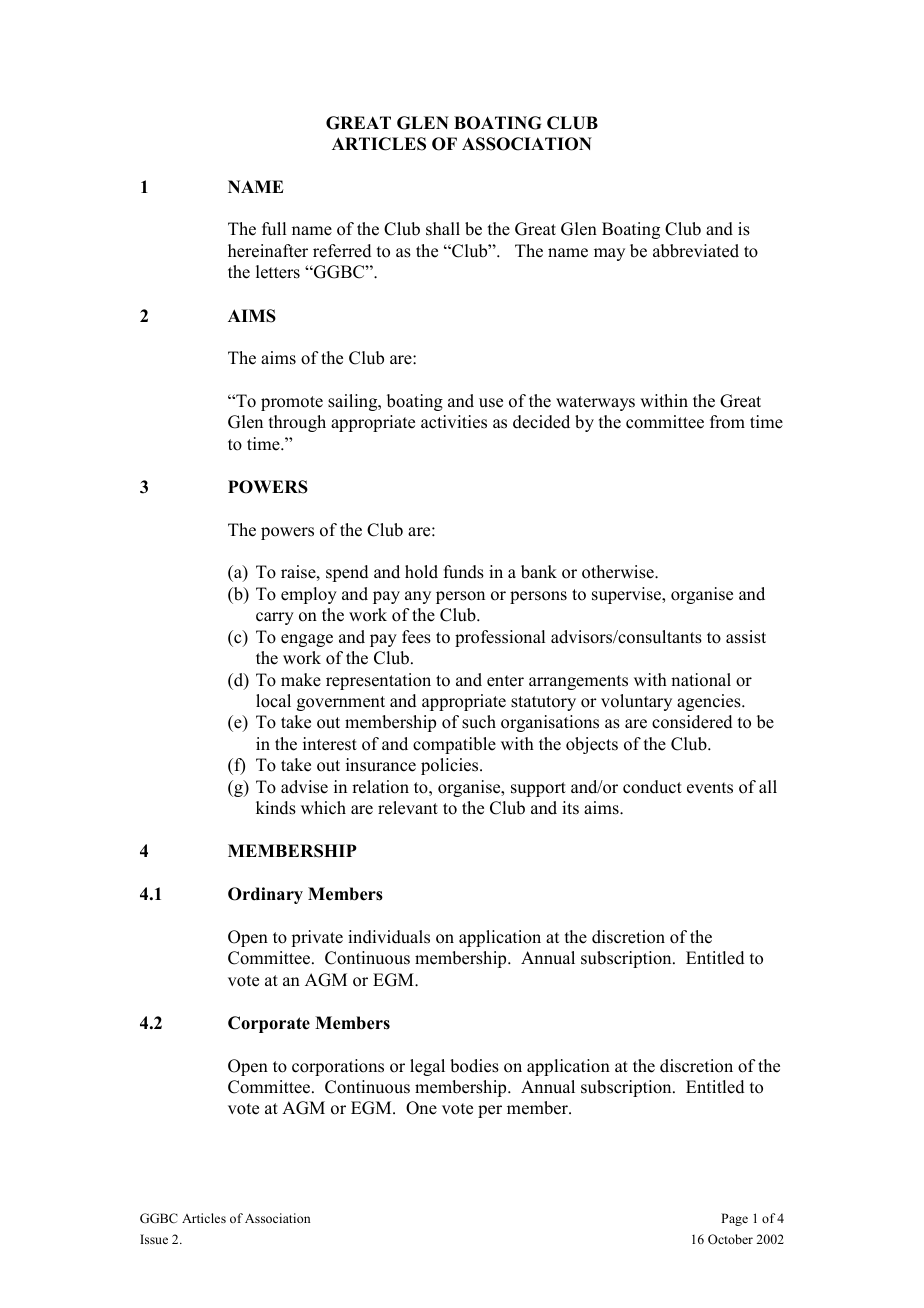 The width and height of the image is (924, 1308). Describe the element at coordinates (265, 895) in the image. I see `Ordinary` at that location.
